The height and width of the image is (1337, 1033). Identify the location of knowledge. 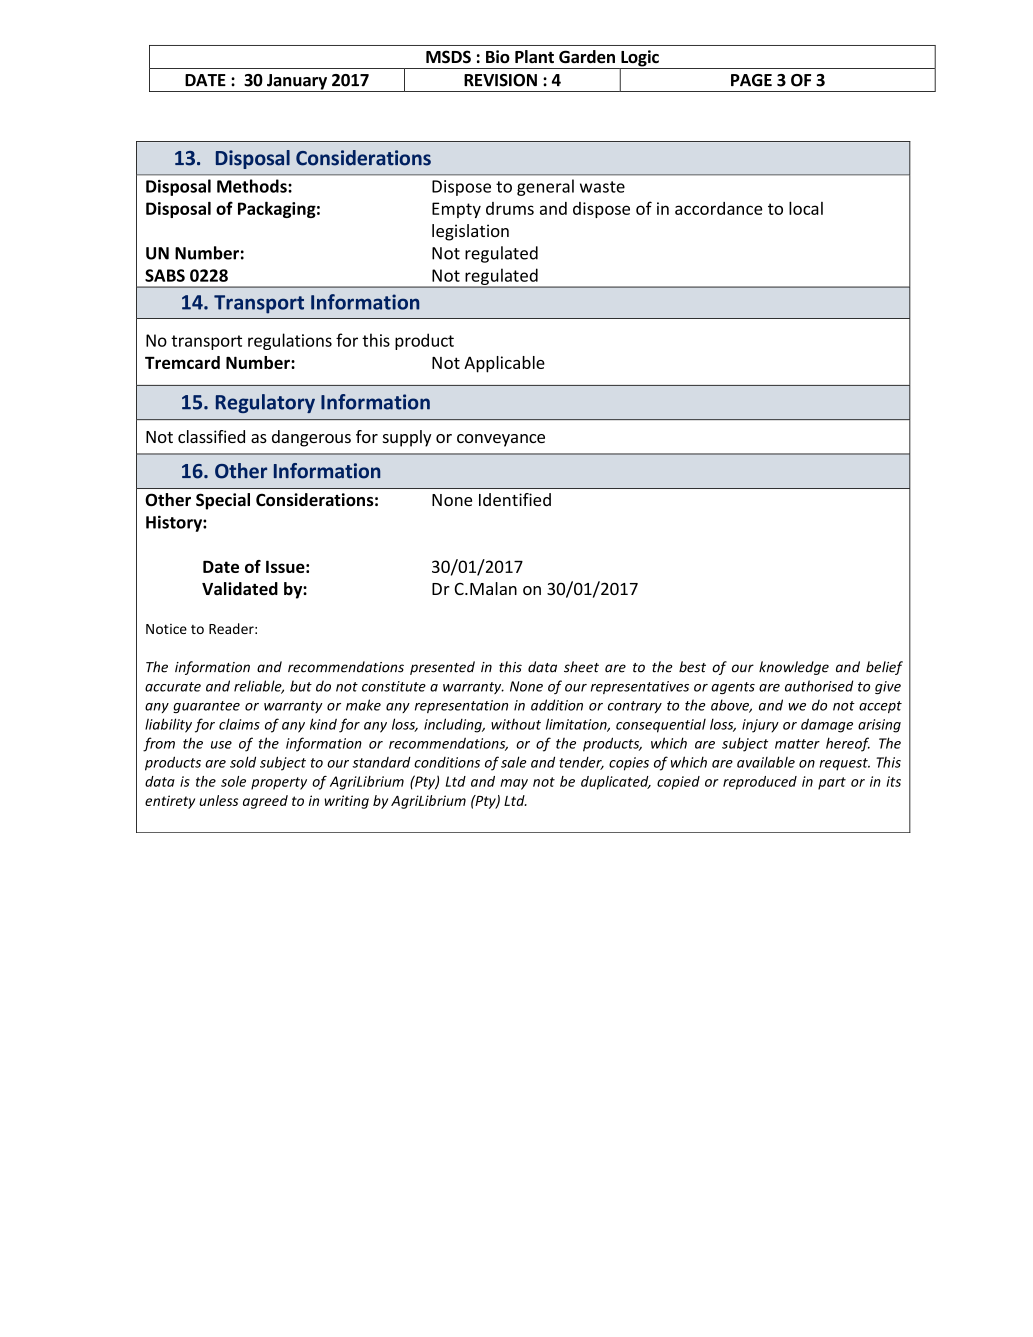
(794, 668).
